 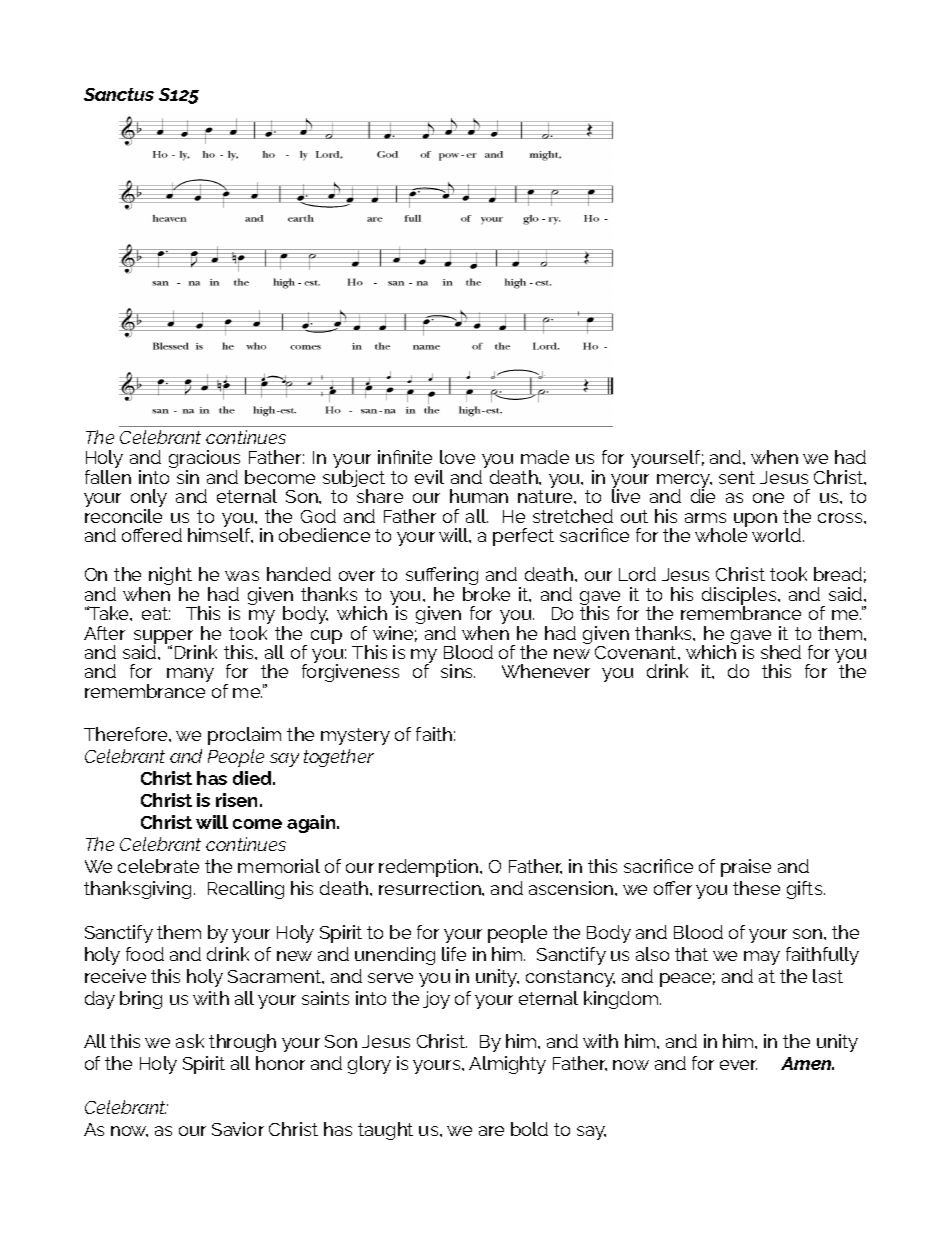 What do you see at coordinates (238, 1129) in the document?
I see `Savior` at bounding box center [238, 1129].
